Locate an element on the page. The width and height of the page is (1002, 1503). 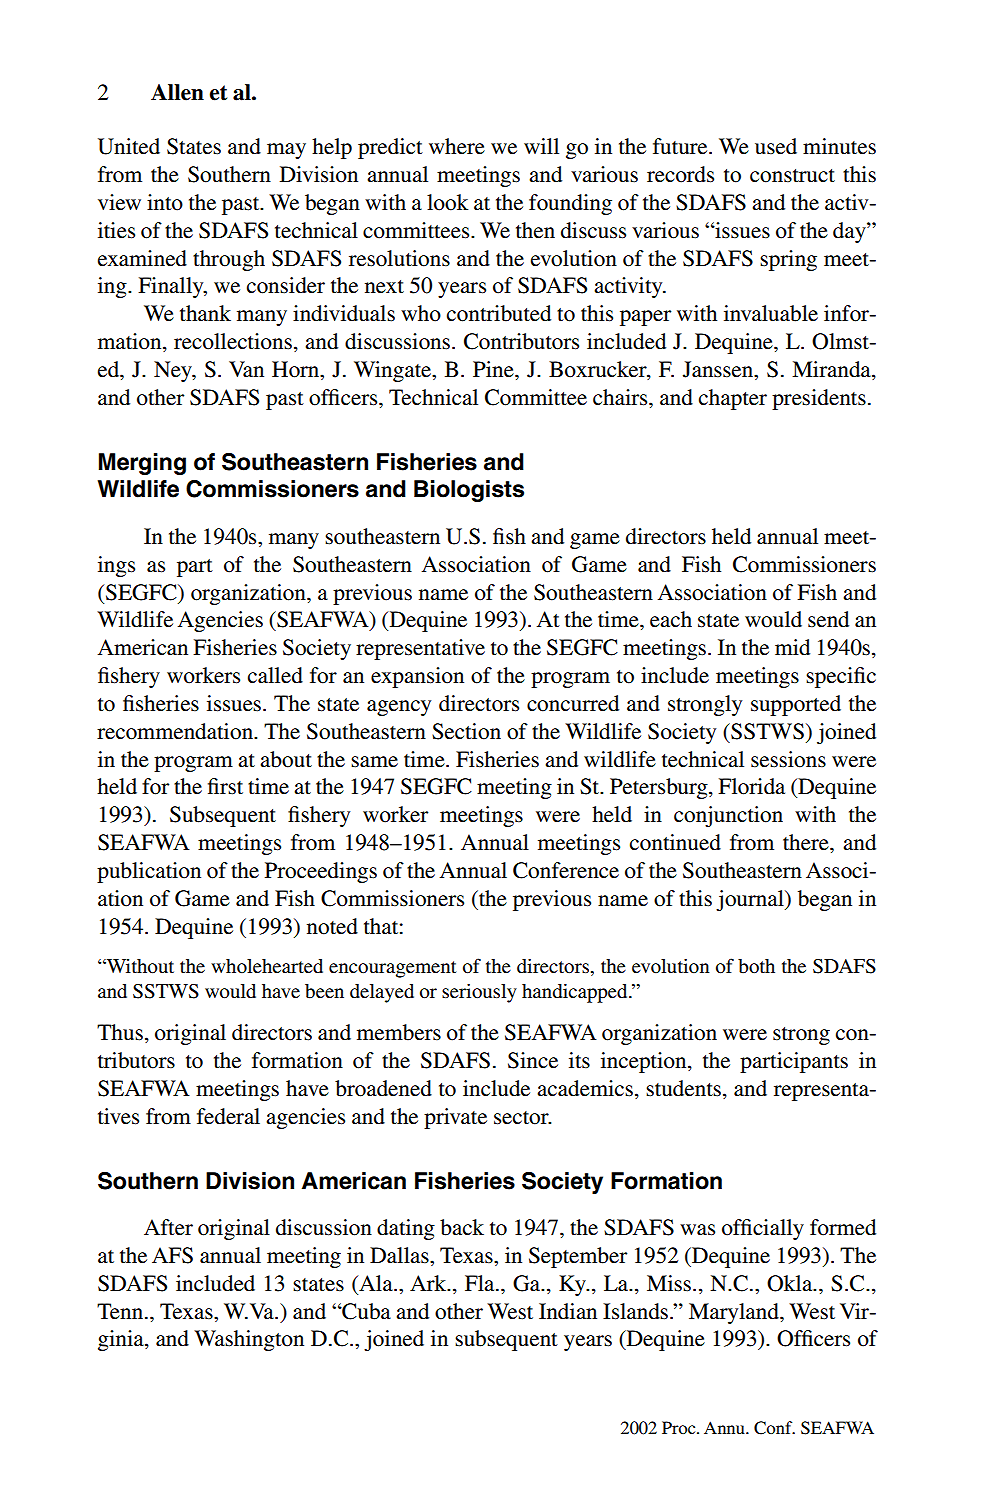
seriously is located at coordinates (479, 993).
